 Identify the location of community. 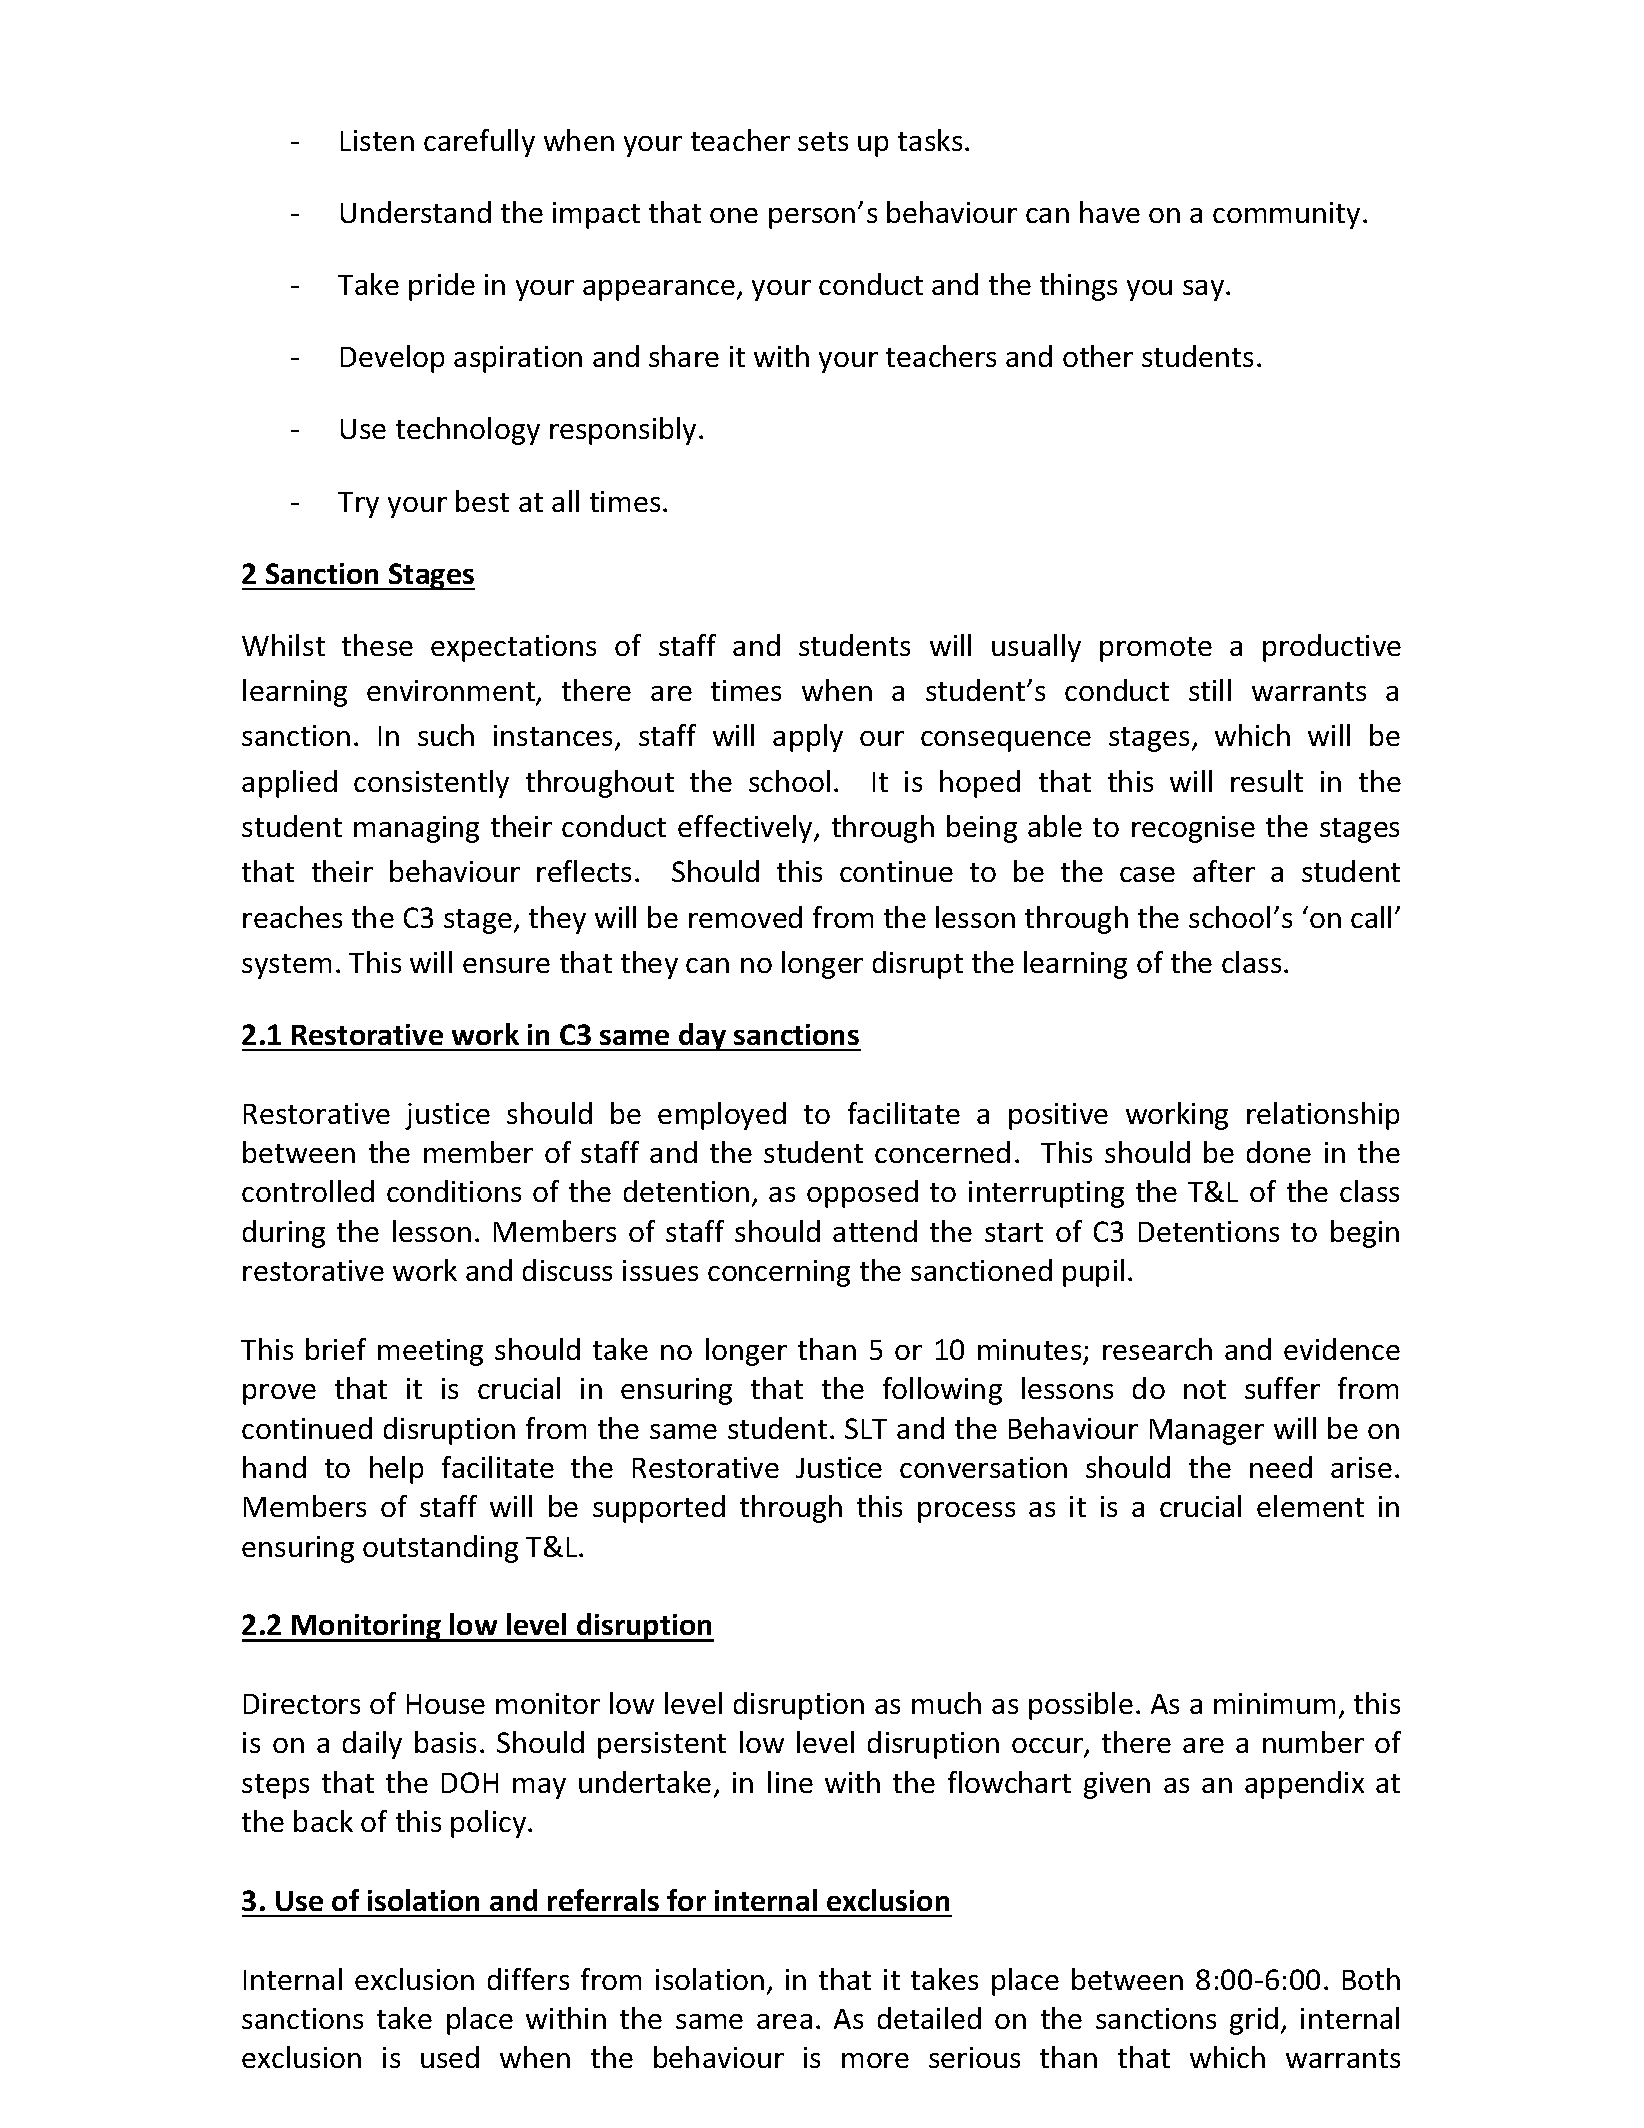
(1286, 215).
